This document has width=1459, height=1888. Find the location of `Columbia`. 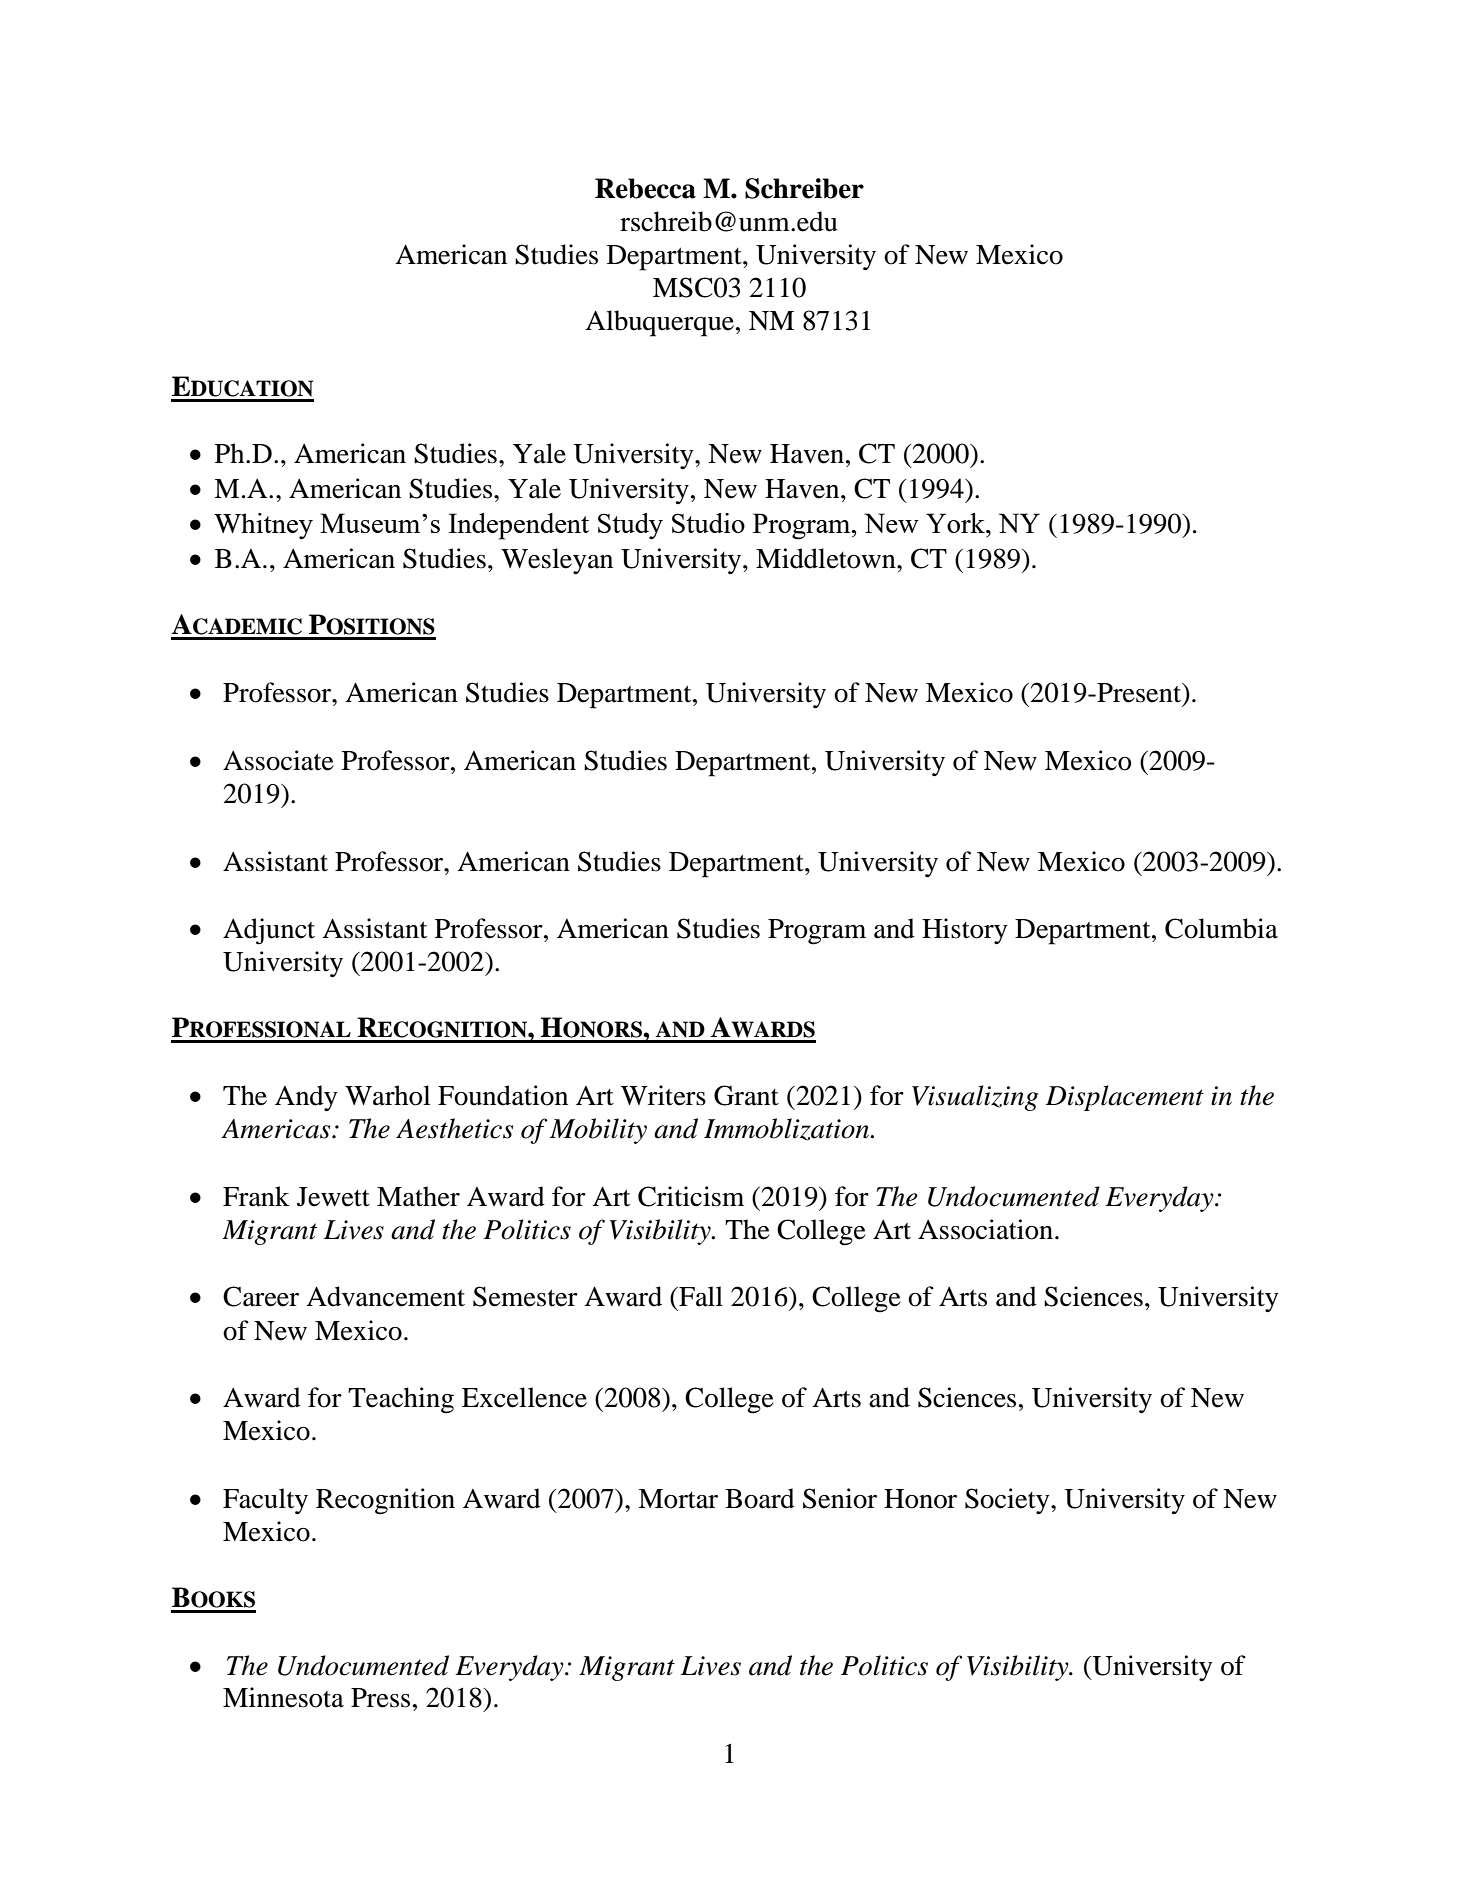

Columbia is located at coordinates (1221, 928).
